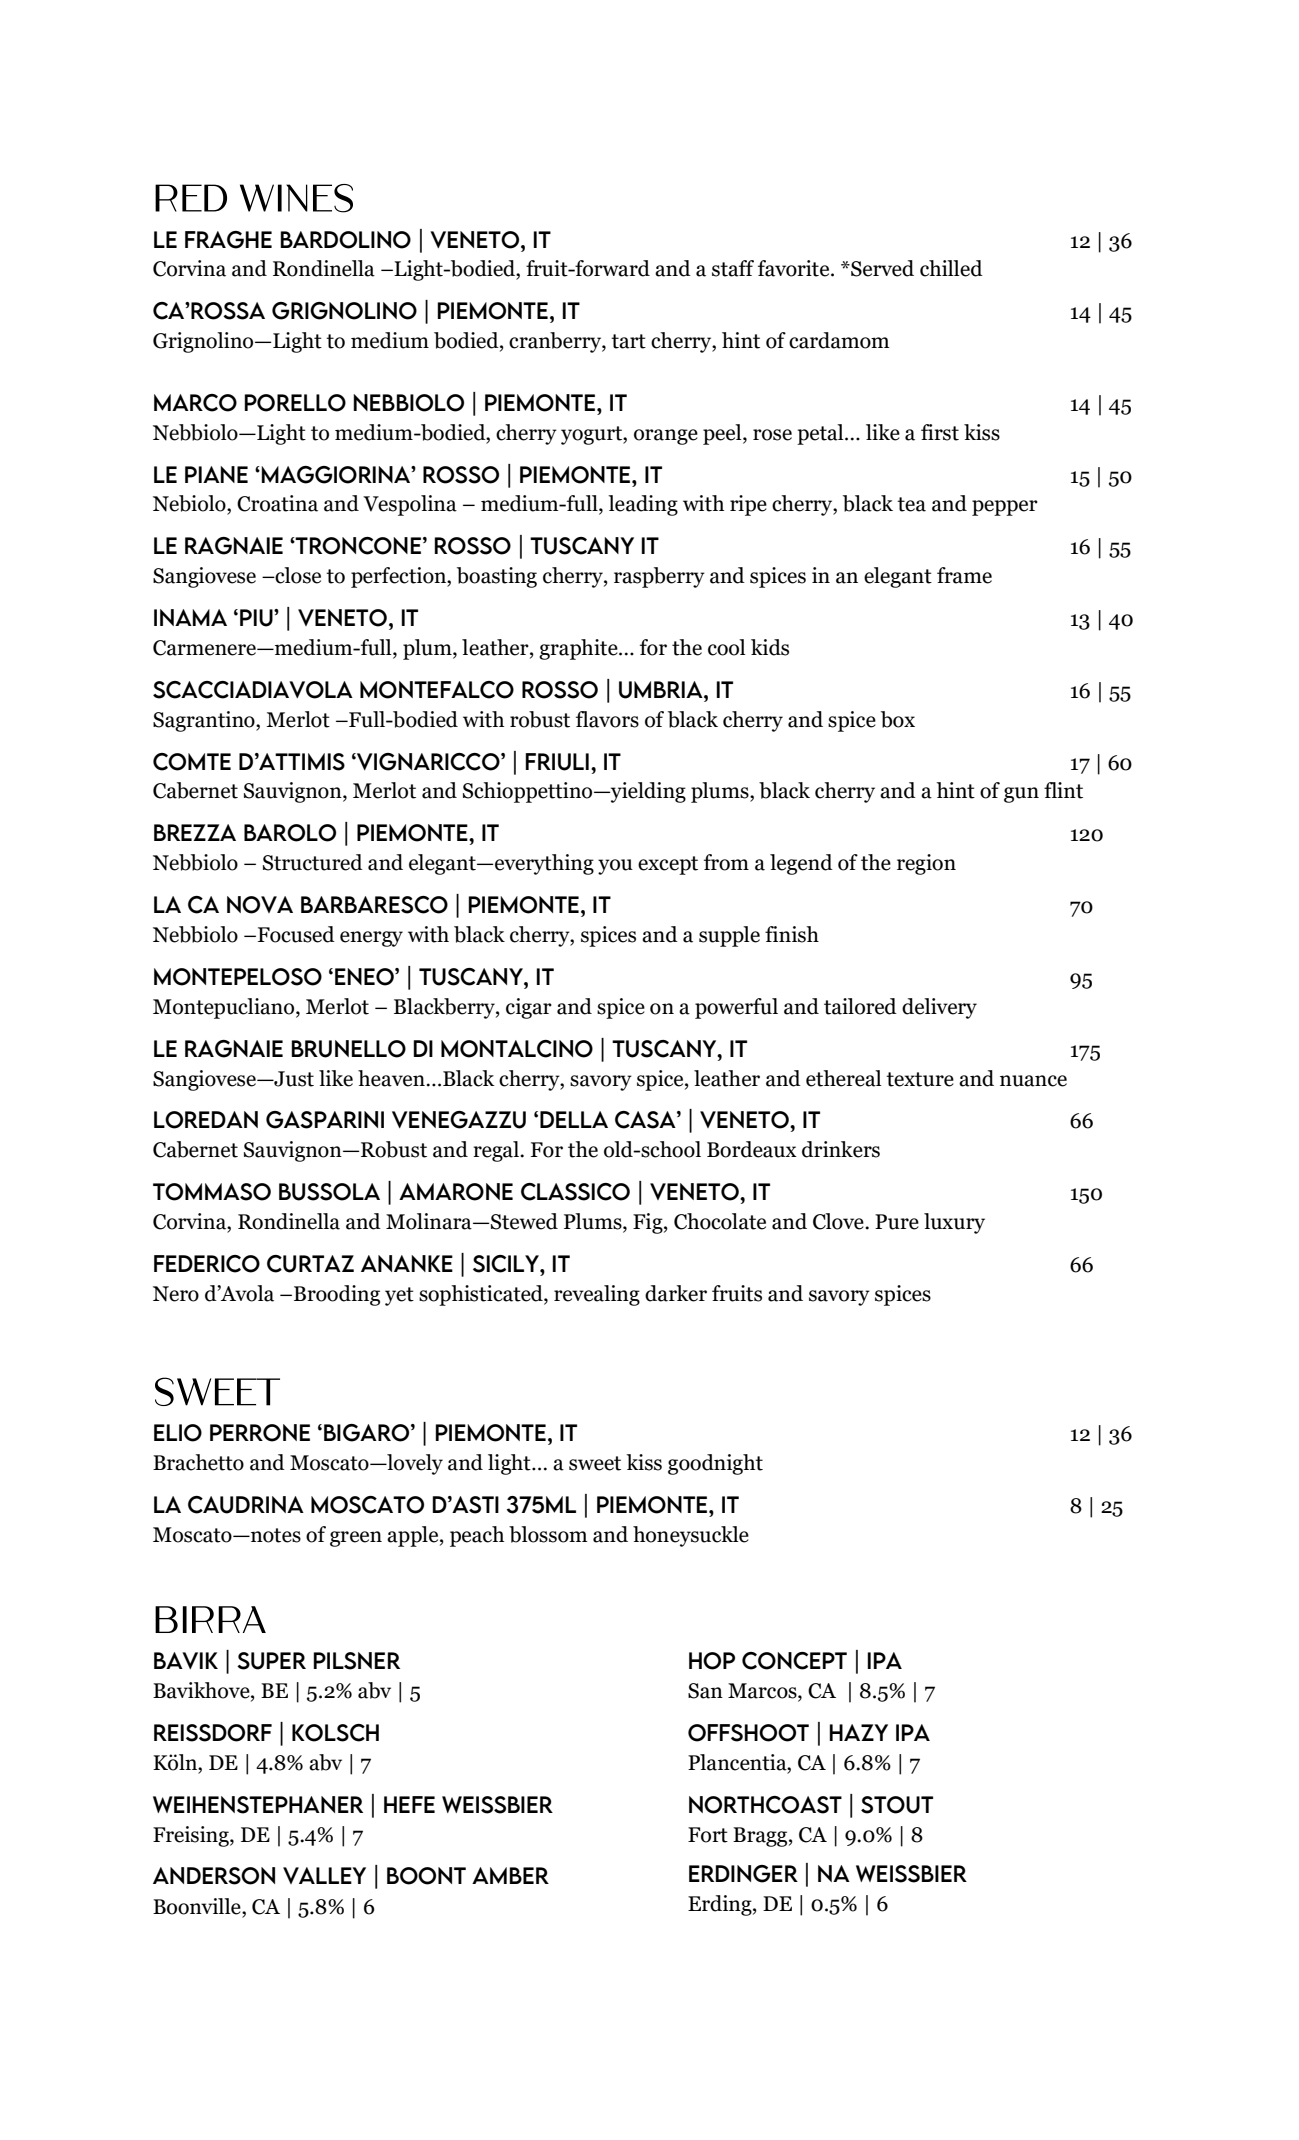 This image has height=2140, width=1299. What do you see at coordinates (715, 1464) in the image?
I see `goodnight` at bounding box center [715, 1464].
